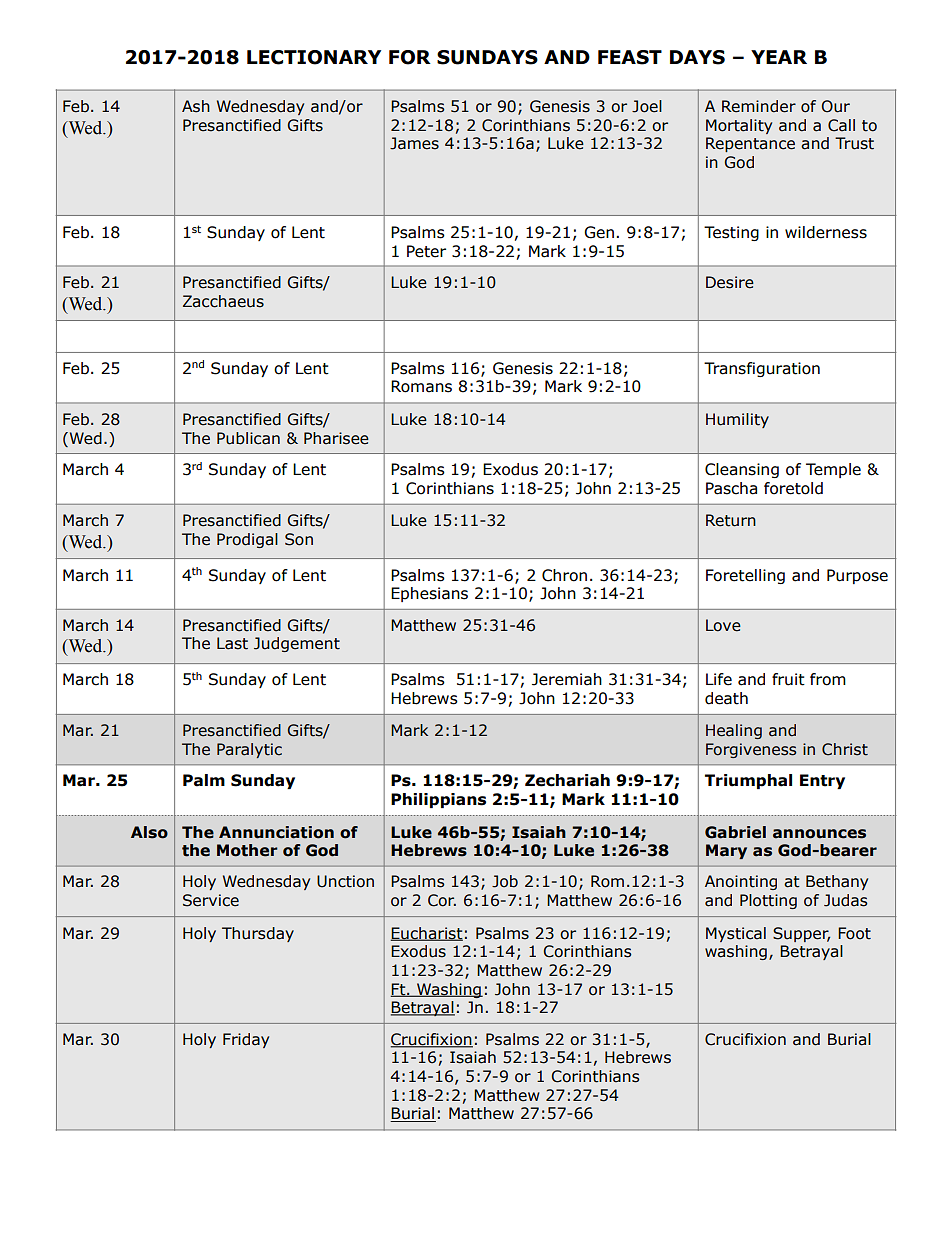 Image resolution: width=952 pixels, height=1233 pixels. I want to click on Romans, so click(421, 386).
